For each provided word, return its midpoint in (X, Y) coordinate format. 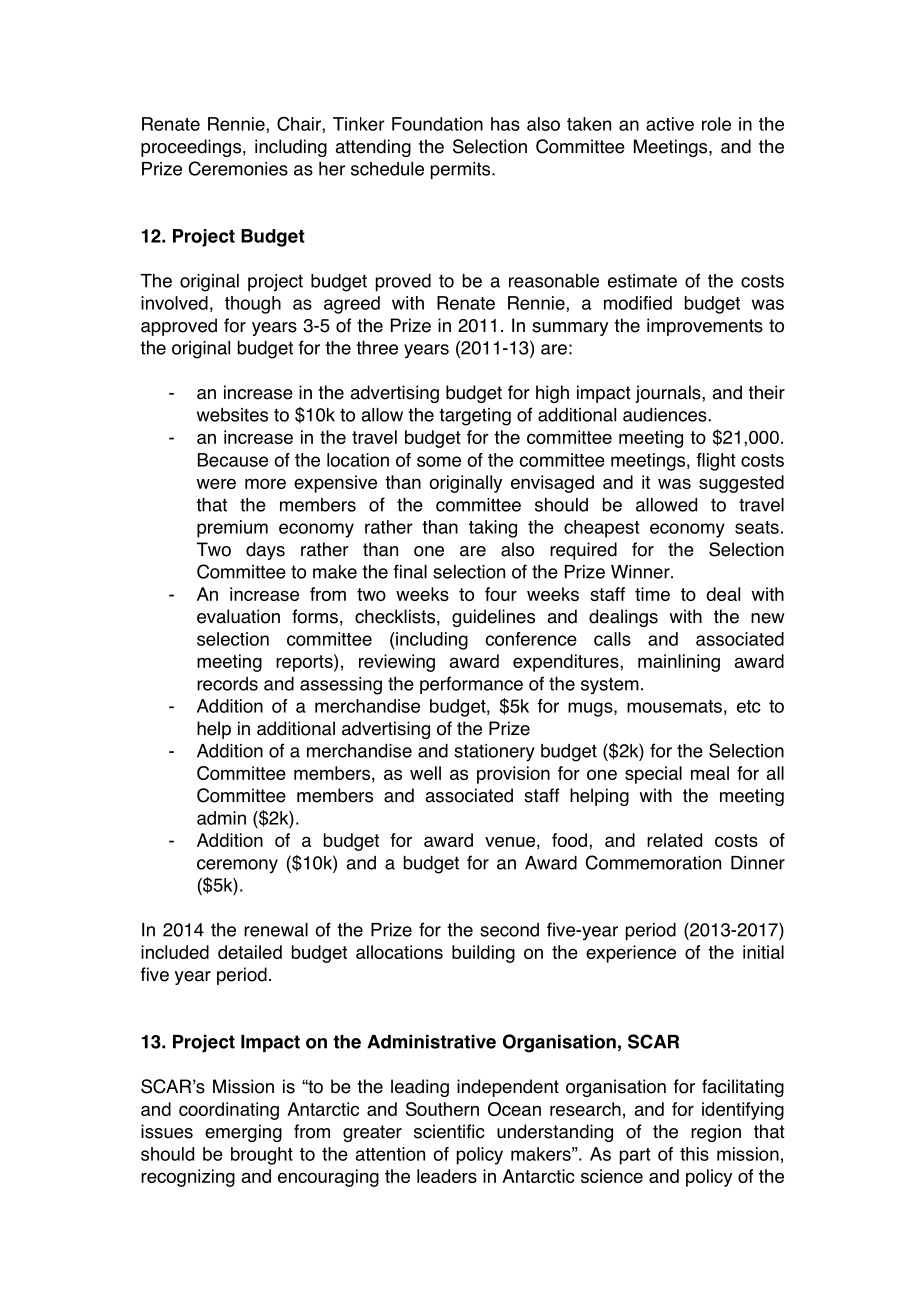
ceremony (237, 866)
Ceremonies (238, 168)
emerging (243, 1133)
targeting (475, 417)
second (509, 930)
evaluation (238, 616)
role (716, 124)
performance (471, 685)
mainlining (679, 663)
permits (462, 170)
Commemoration (653, 862)
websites (232, 415)
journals (669, 394)
